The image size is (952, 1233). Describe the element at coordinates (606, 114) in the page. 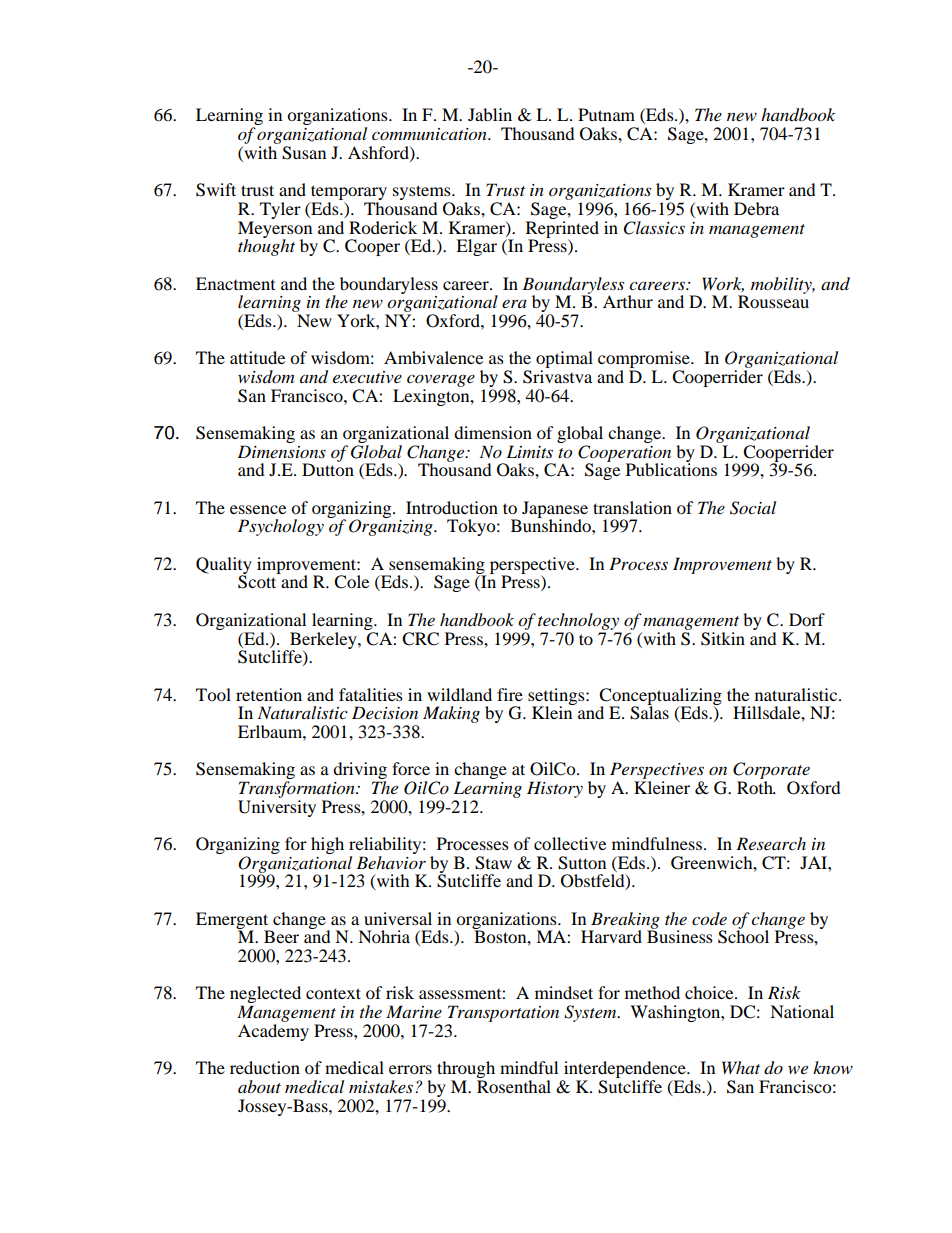

I see `Putnam` at that location.
